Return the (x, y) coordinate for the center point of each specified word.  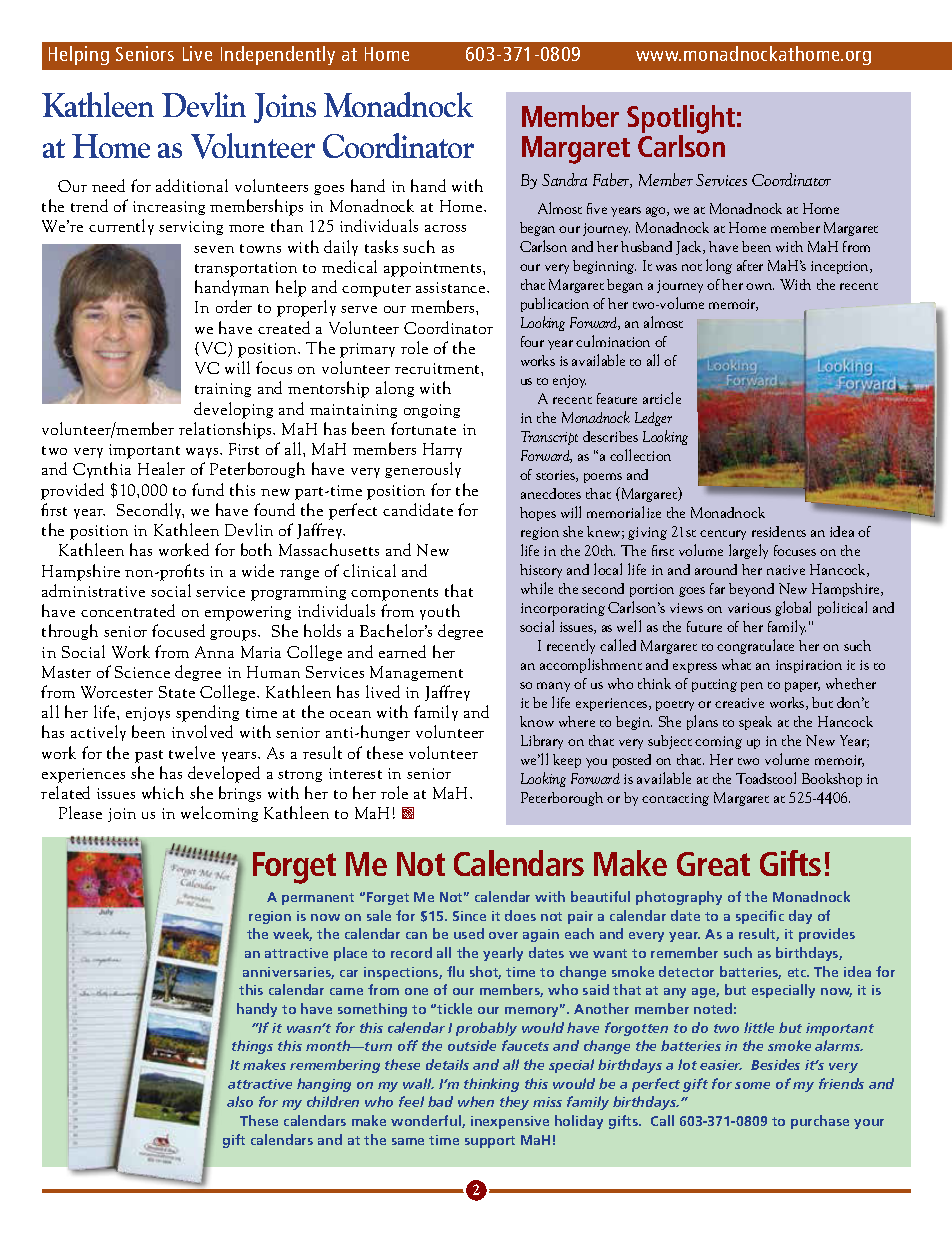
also (240, 1101)
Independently (278, 55)
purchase (820, 1122)
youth (440, 612)
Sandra (564, 179)
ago (657, 212)
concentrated (128, 610)
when (476, 1101)
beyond (751, 590)
